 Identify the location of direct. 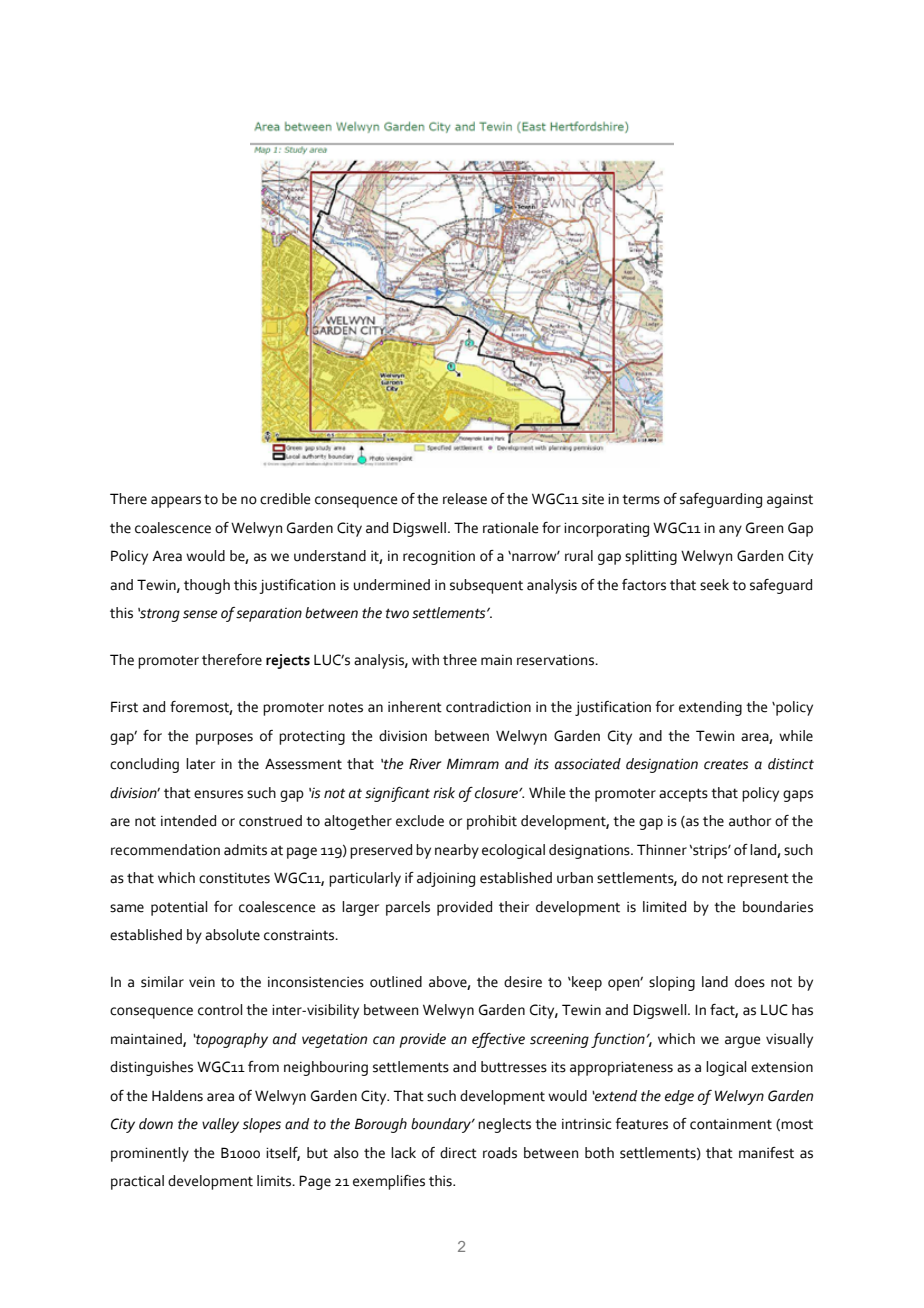
(458, 1153).
